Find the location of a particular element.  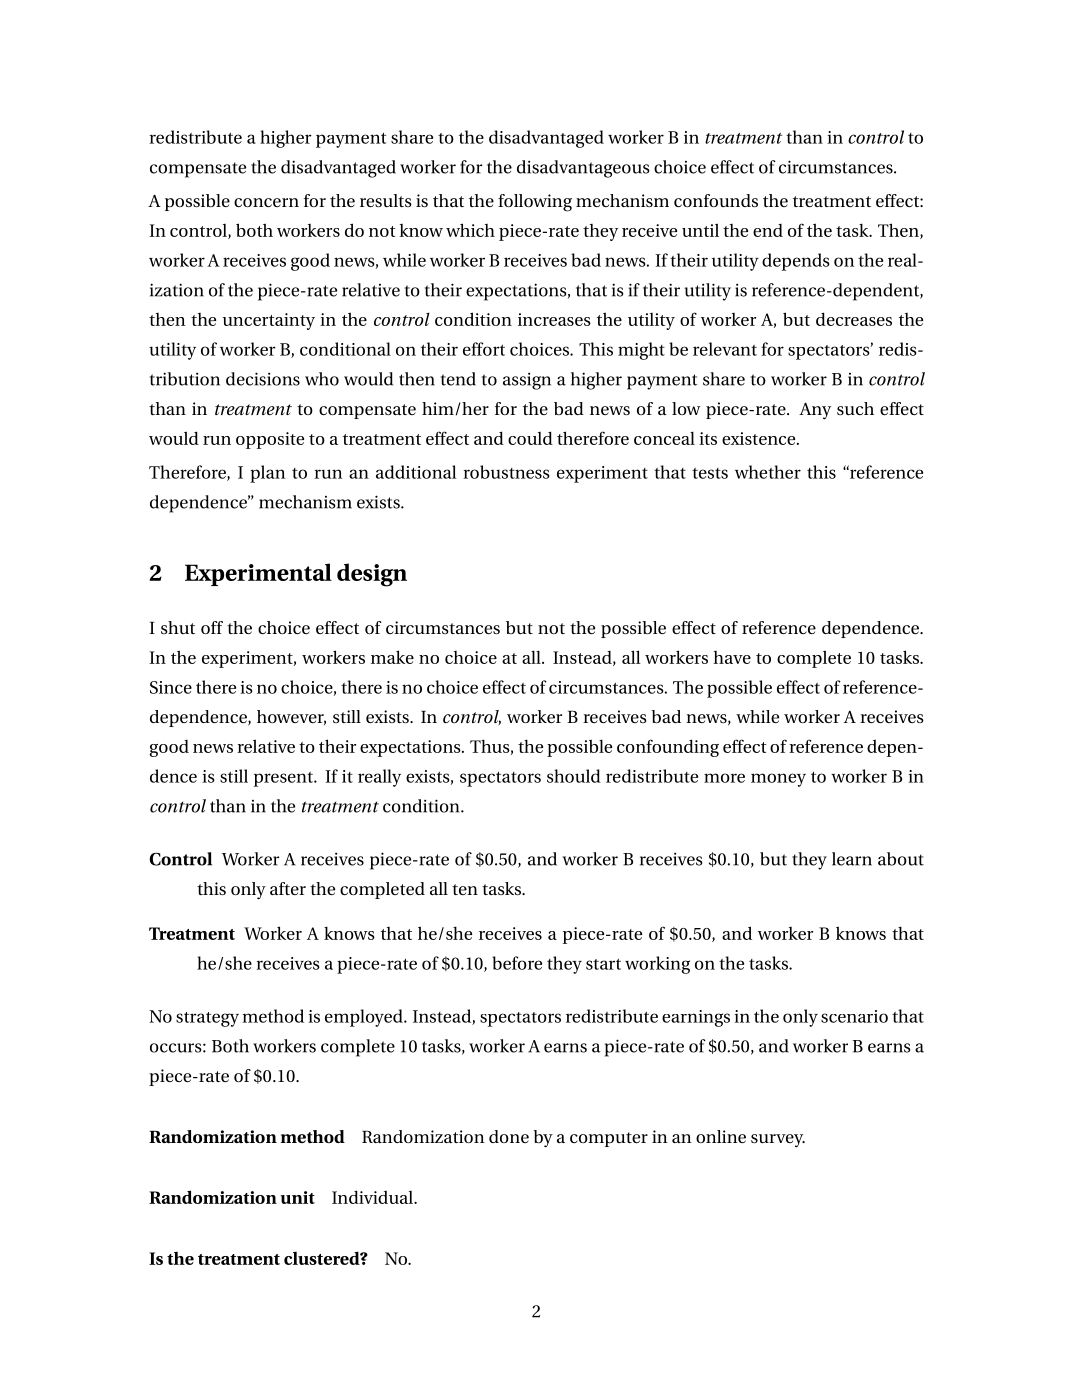

learn is located at coordinates (852, 859).
